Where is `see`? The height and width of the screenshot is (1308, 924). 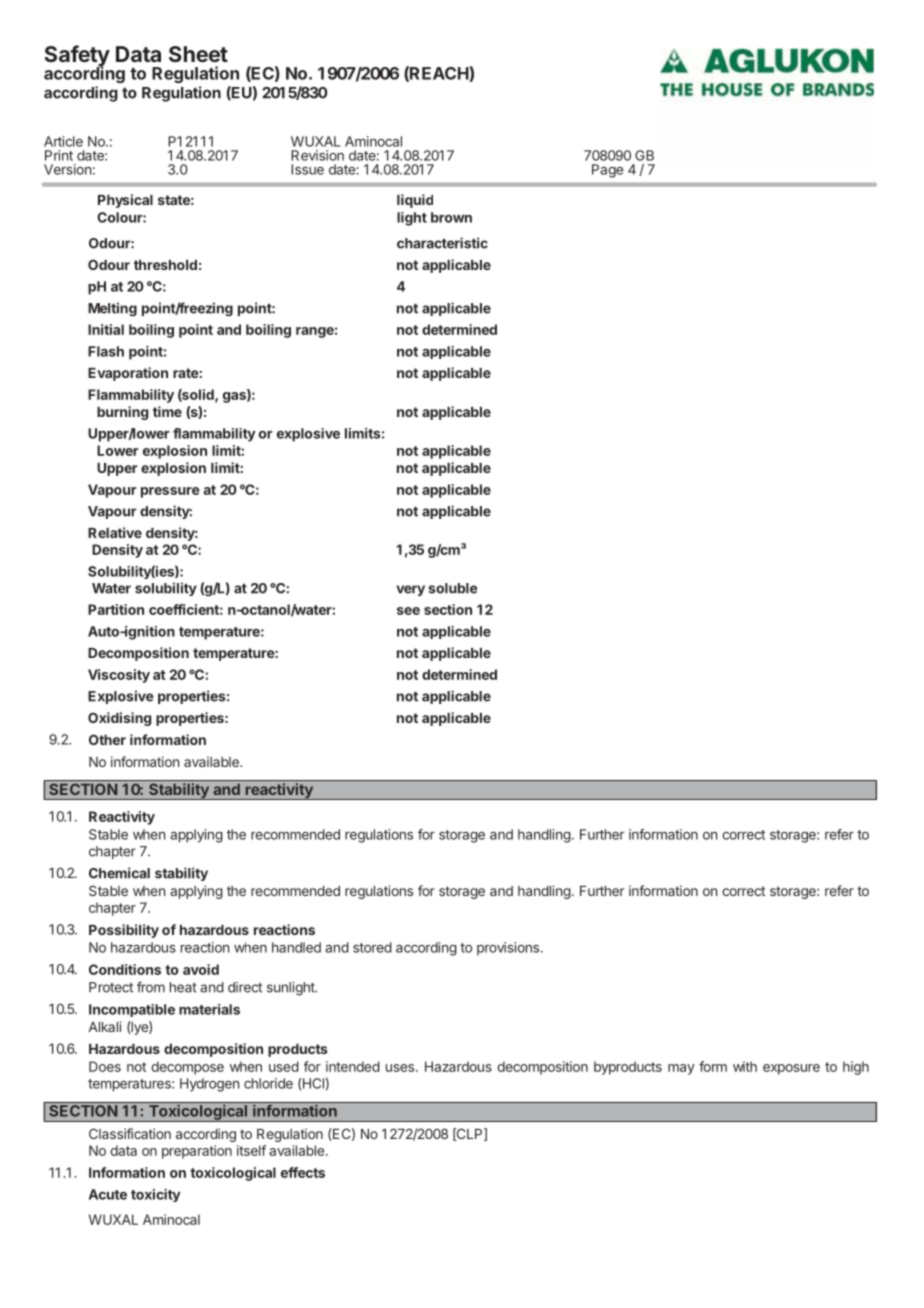
see is located at coordinates (408, 611).
